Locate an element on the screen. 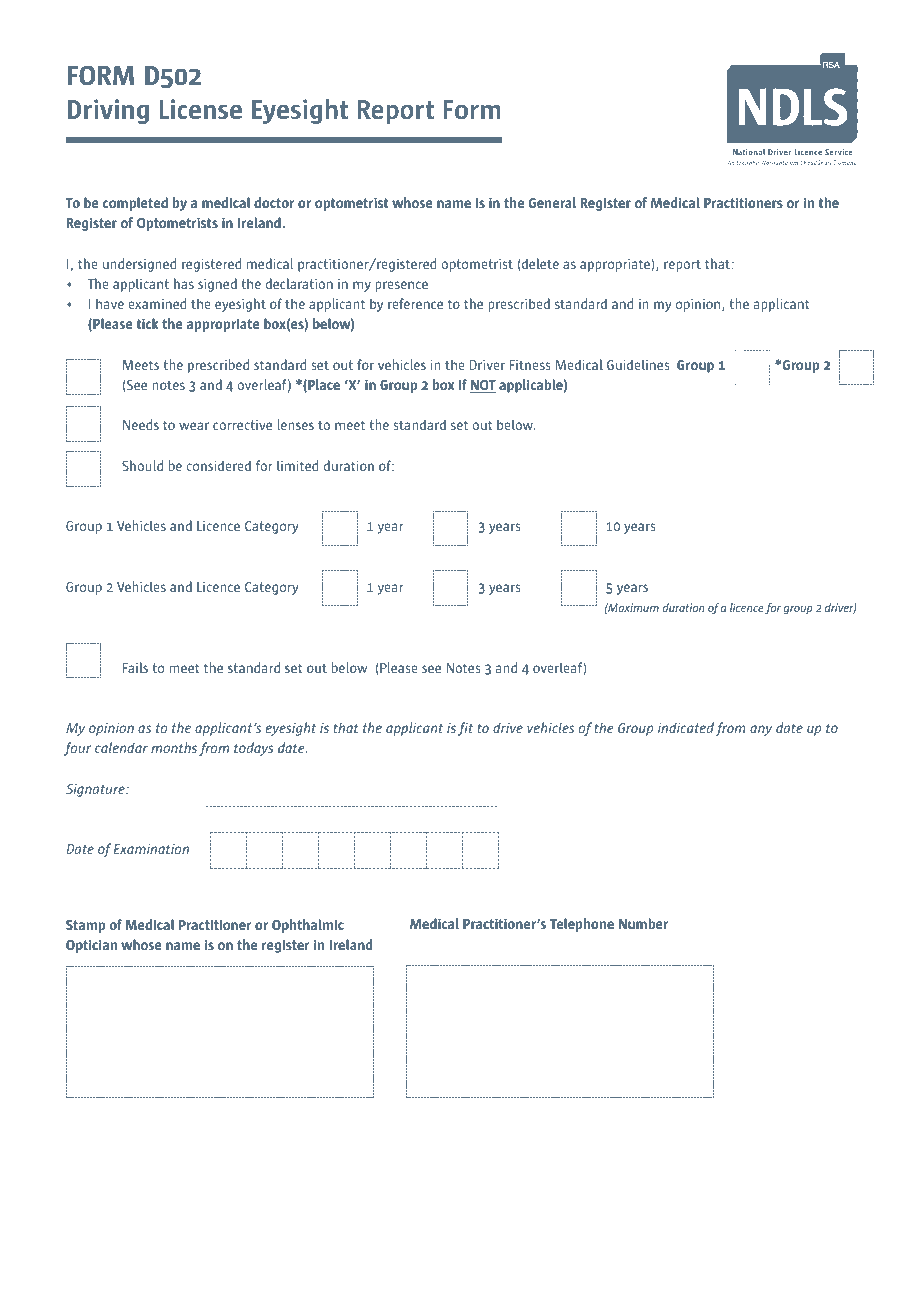 The height and width of the screenshot is (1308, 924). indicated is located at coordinates (686, 727).
